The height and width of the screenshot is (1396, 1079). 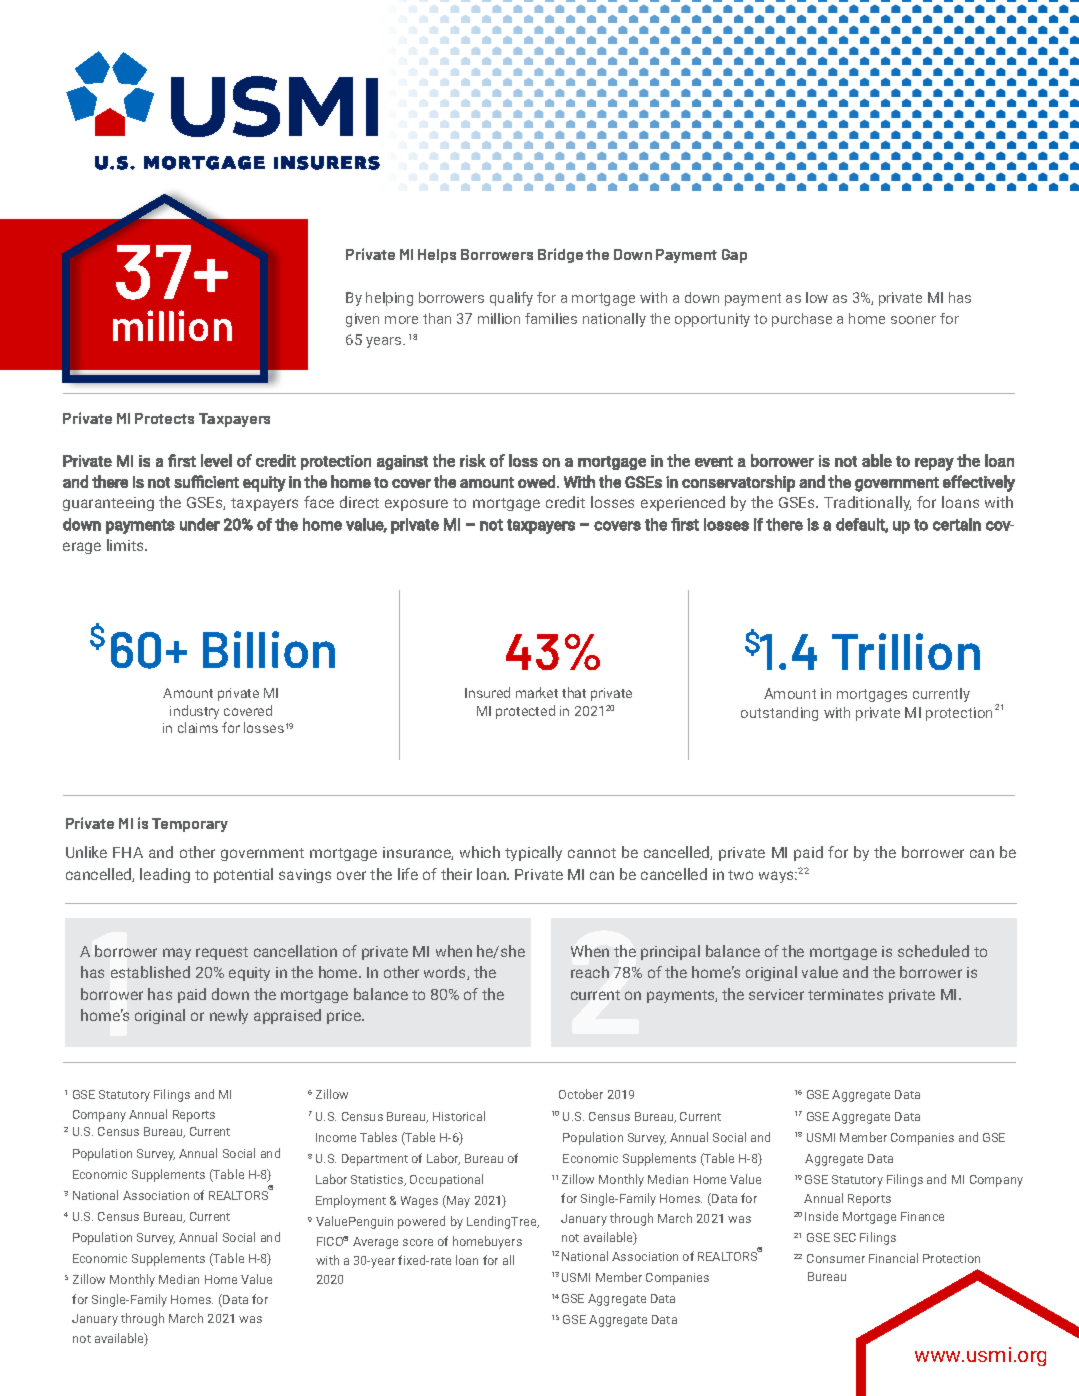 I want to click on qualify, so click(x=511, y=299).
